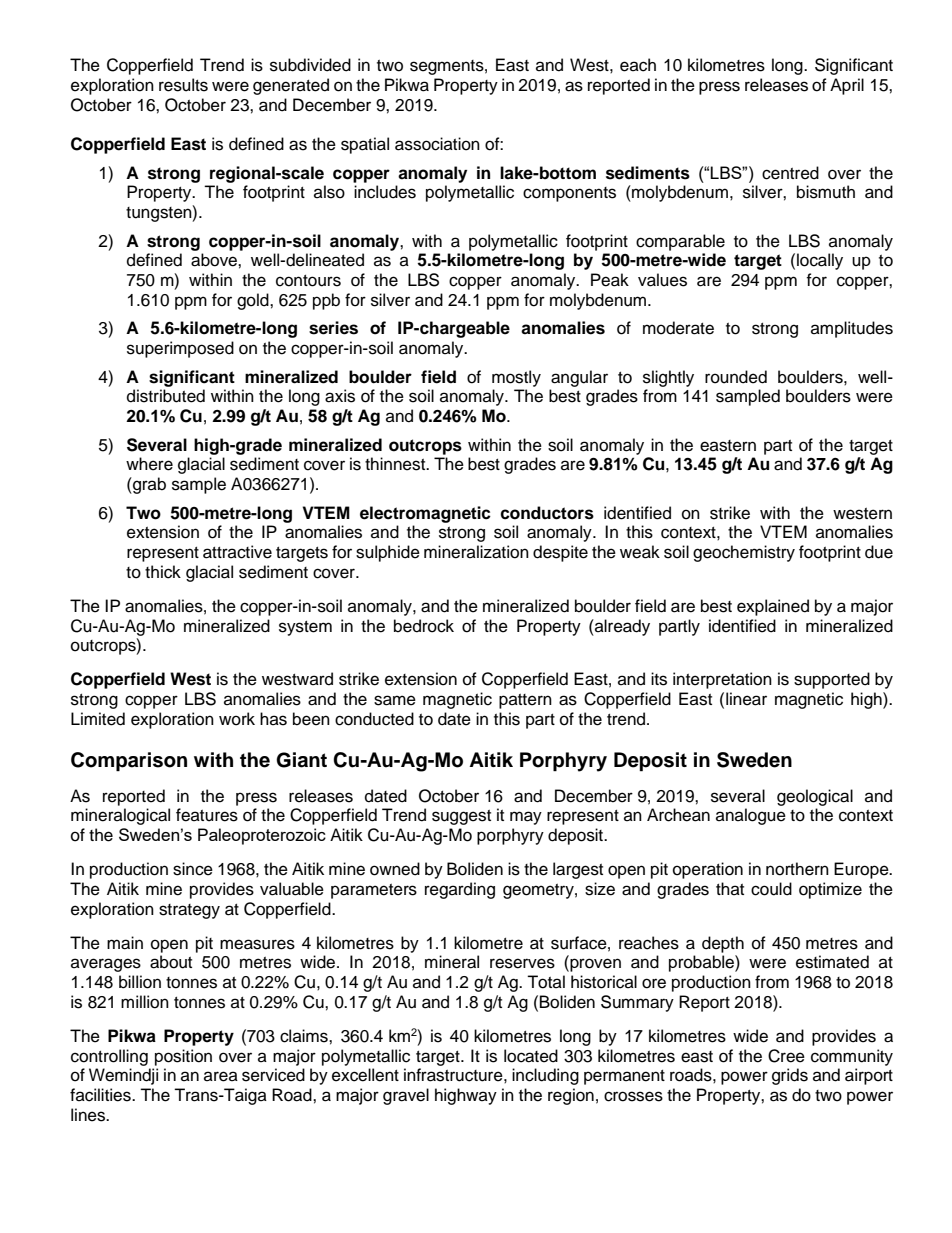 The image size is (952, 1233). Describe the element at coordinates (437, 144) in the document. I see `association` at that location.
